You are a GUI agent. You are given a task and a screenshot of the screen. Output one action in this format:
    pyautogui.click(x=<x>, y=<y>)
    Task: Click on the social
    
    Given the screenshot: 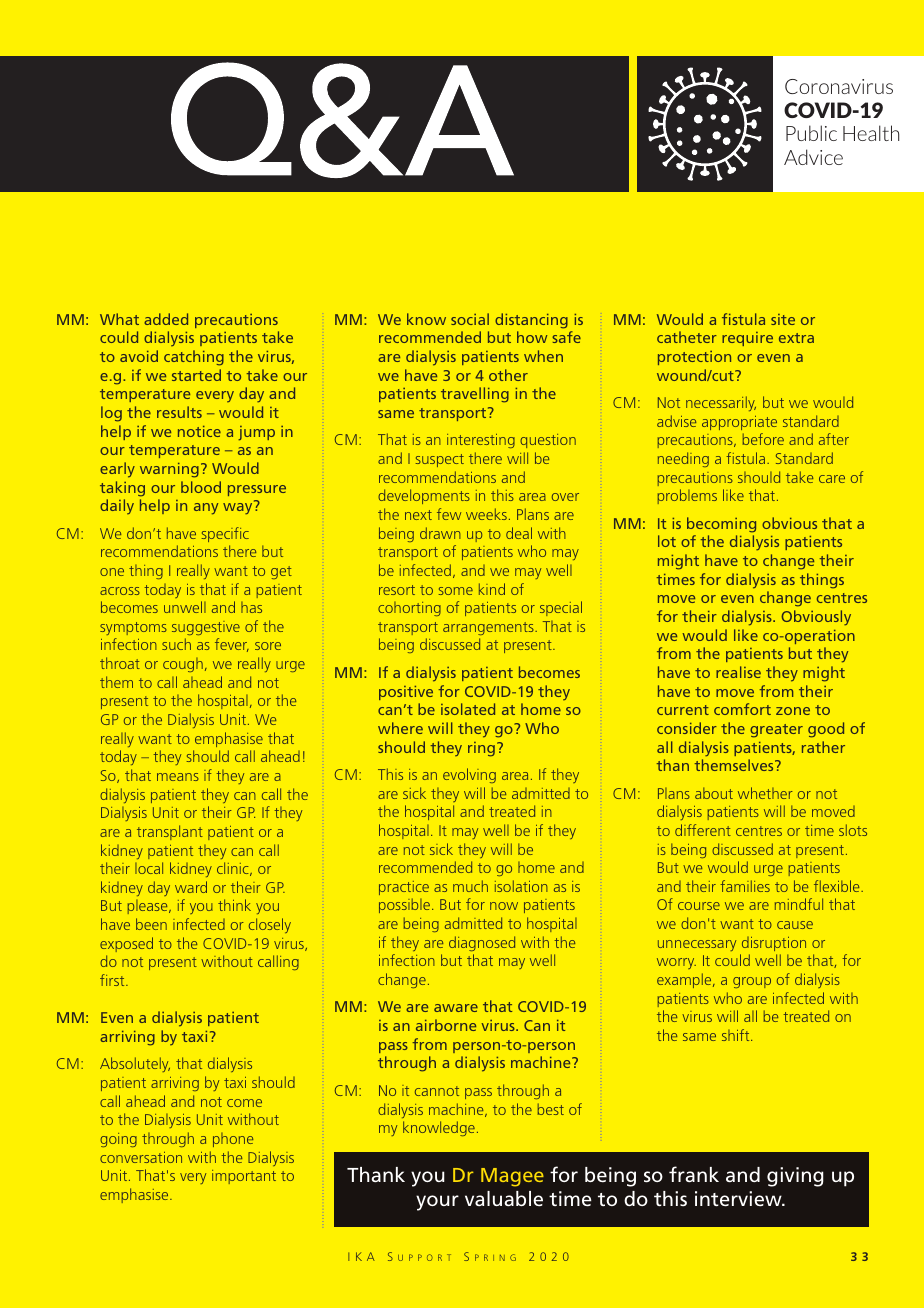 What is the action you would take?
    pyautogui.click(x=470, y=319)
